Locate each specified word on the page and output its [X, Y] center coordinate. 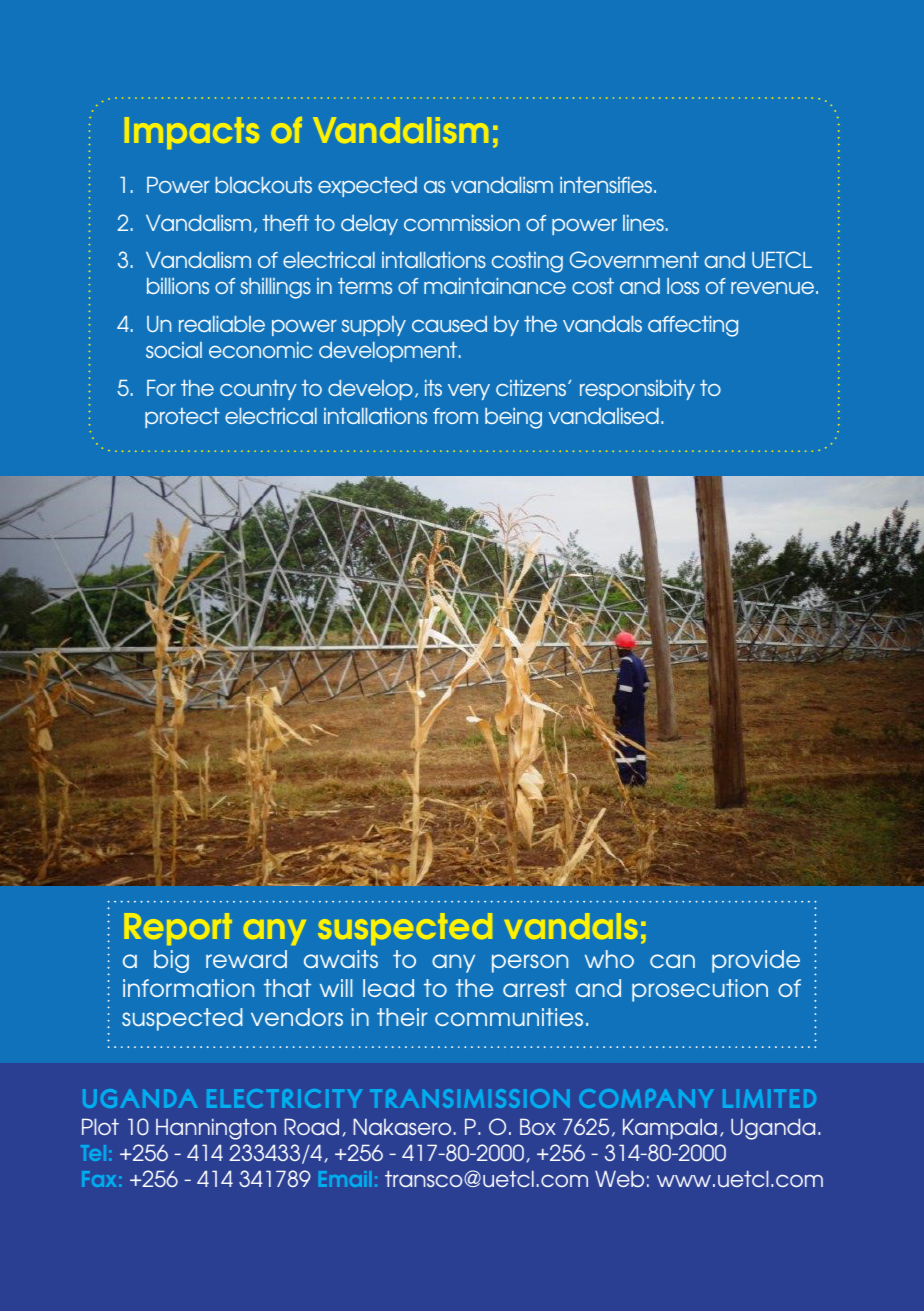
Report [178, 929]
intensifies [607, 185]
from [455, 416]
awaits [341, 959]
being [513, 418]
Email [345, 1179]
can [672, 961]
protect [182, 418]
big [171, 961]
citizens [532, 388]
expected [367, 187]
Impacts [192, 133]
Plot [100, 1126]
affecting [693, 326]
